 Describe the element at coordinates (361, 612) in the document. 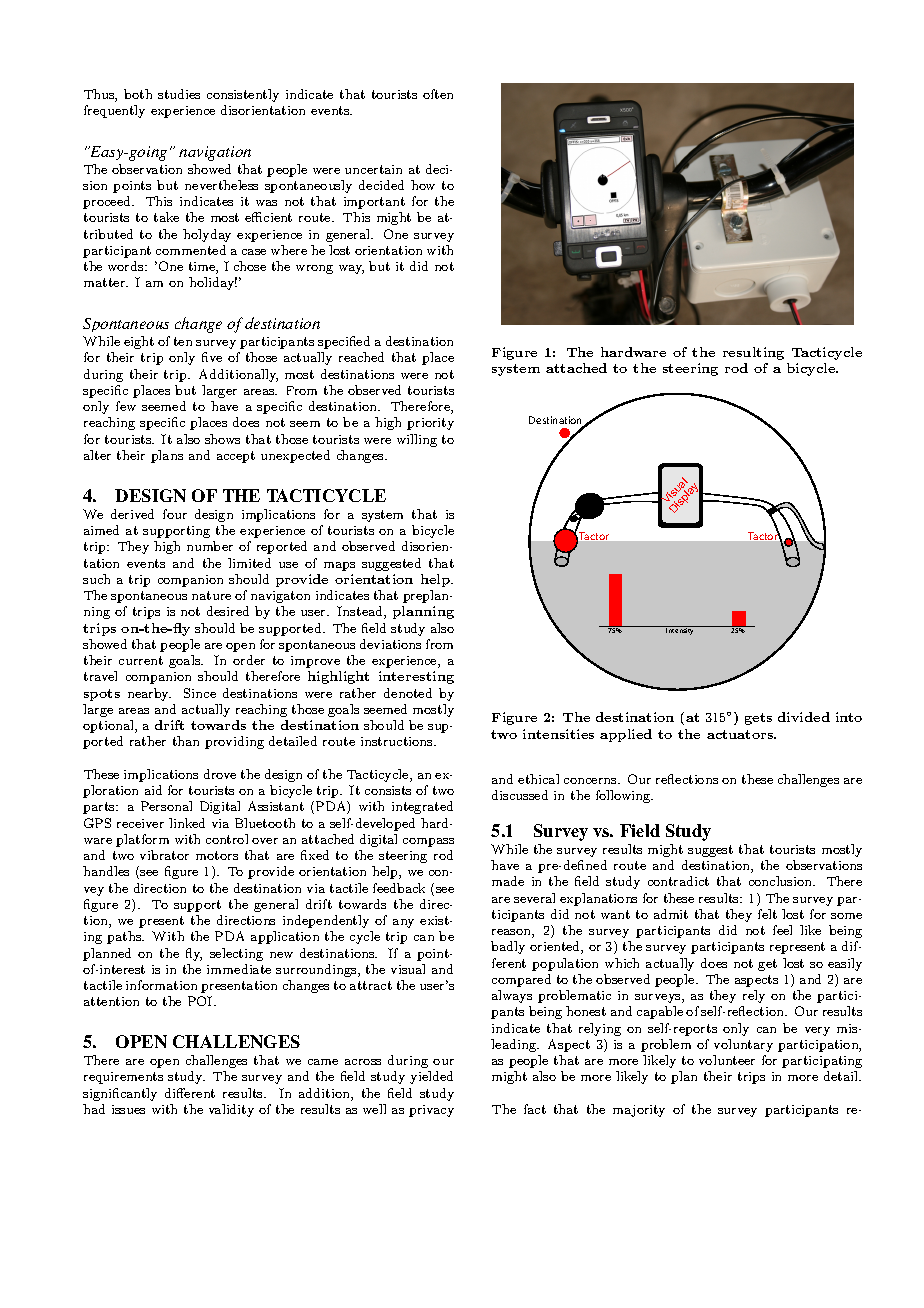

I see `Instead` at that location.
